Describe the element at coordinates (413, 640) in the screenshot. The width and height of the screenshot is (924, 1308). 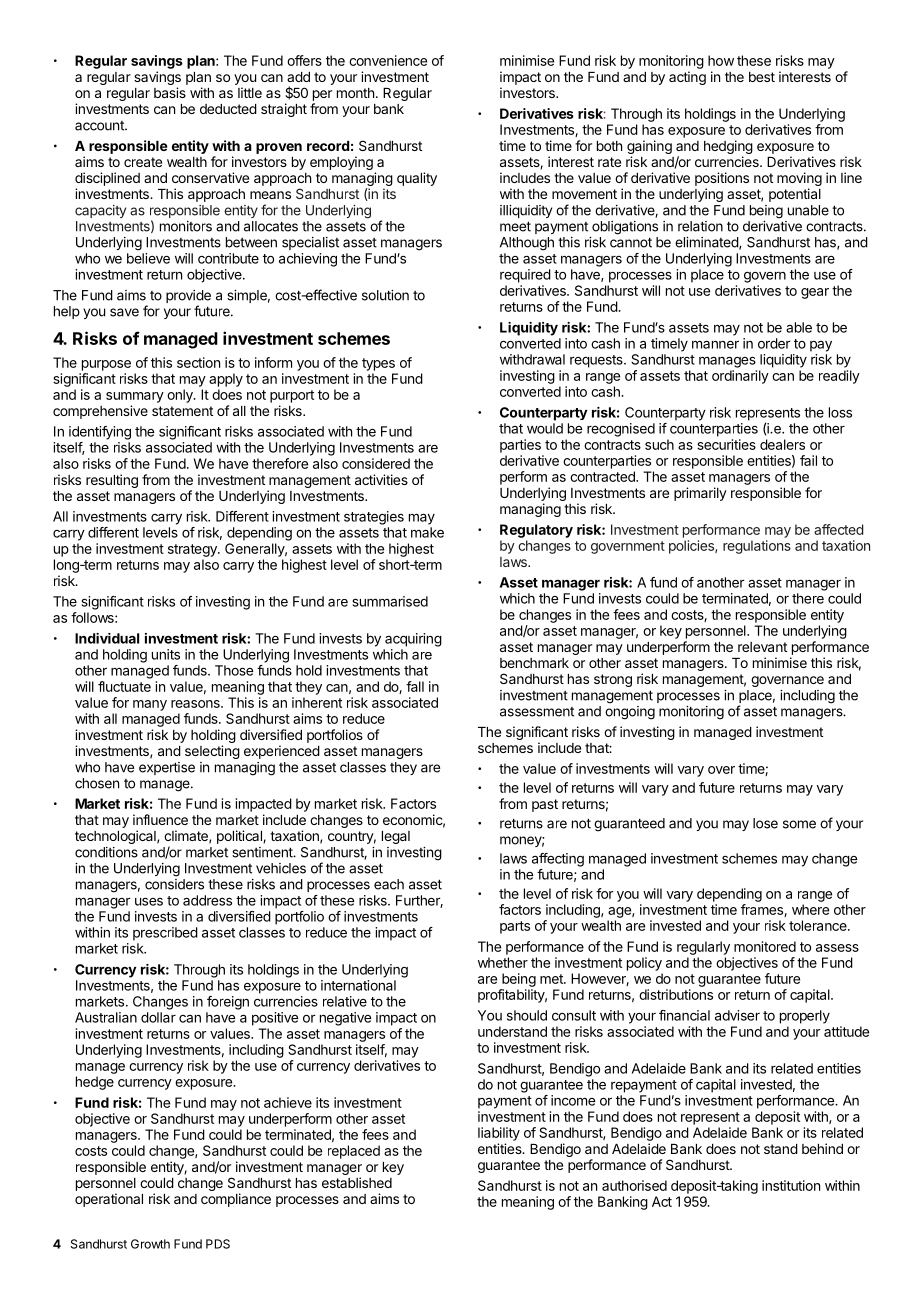
I see `acquiring` at that location.
